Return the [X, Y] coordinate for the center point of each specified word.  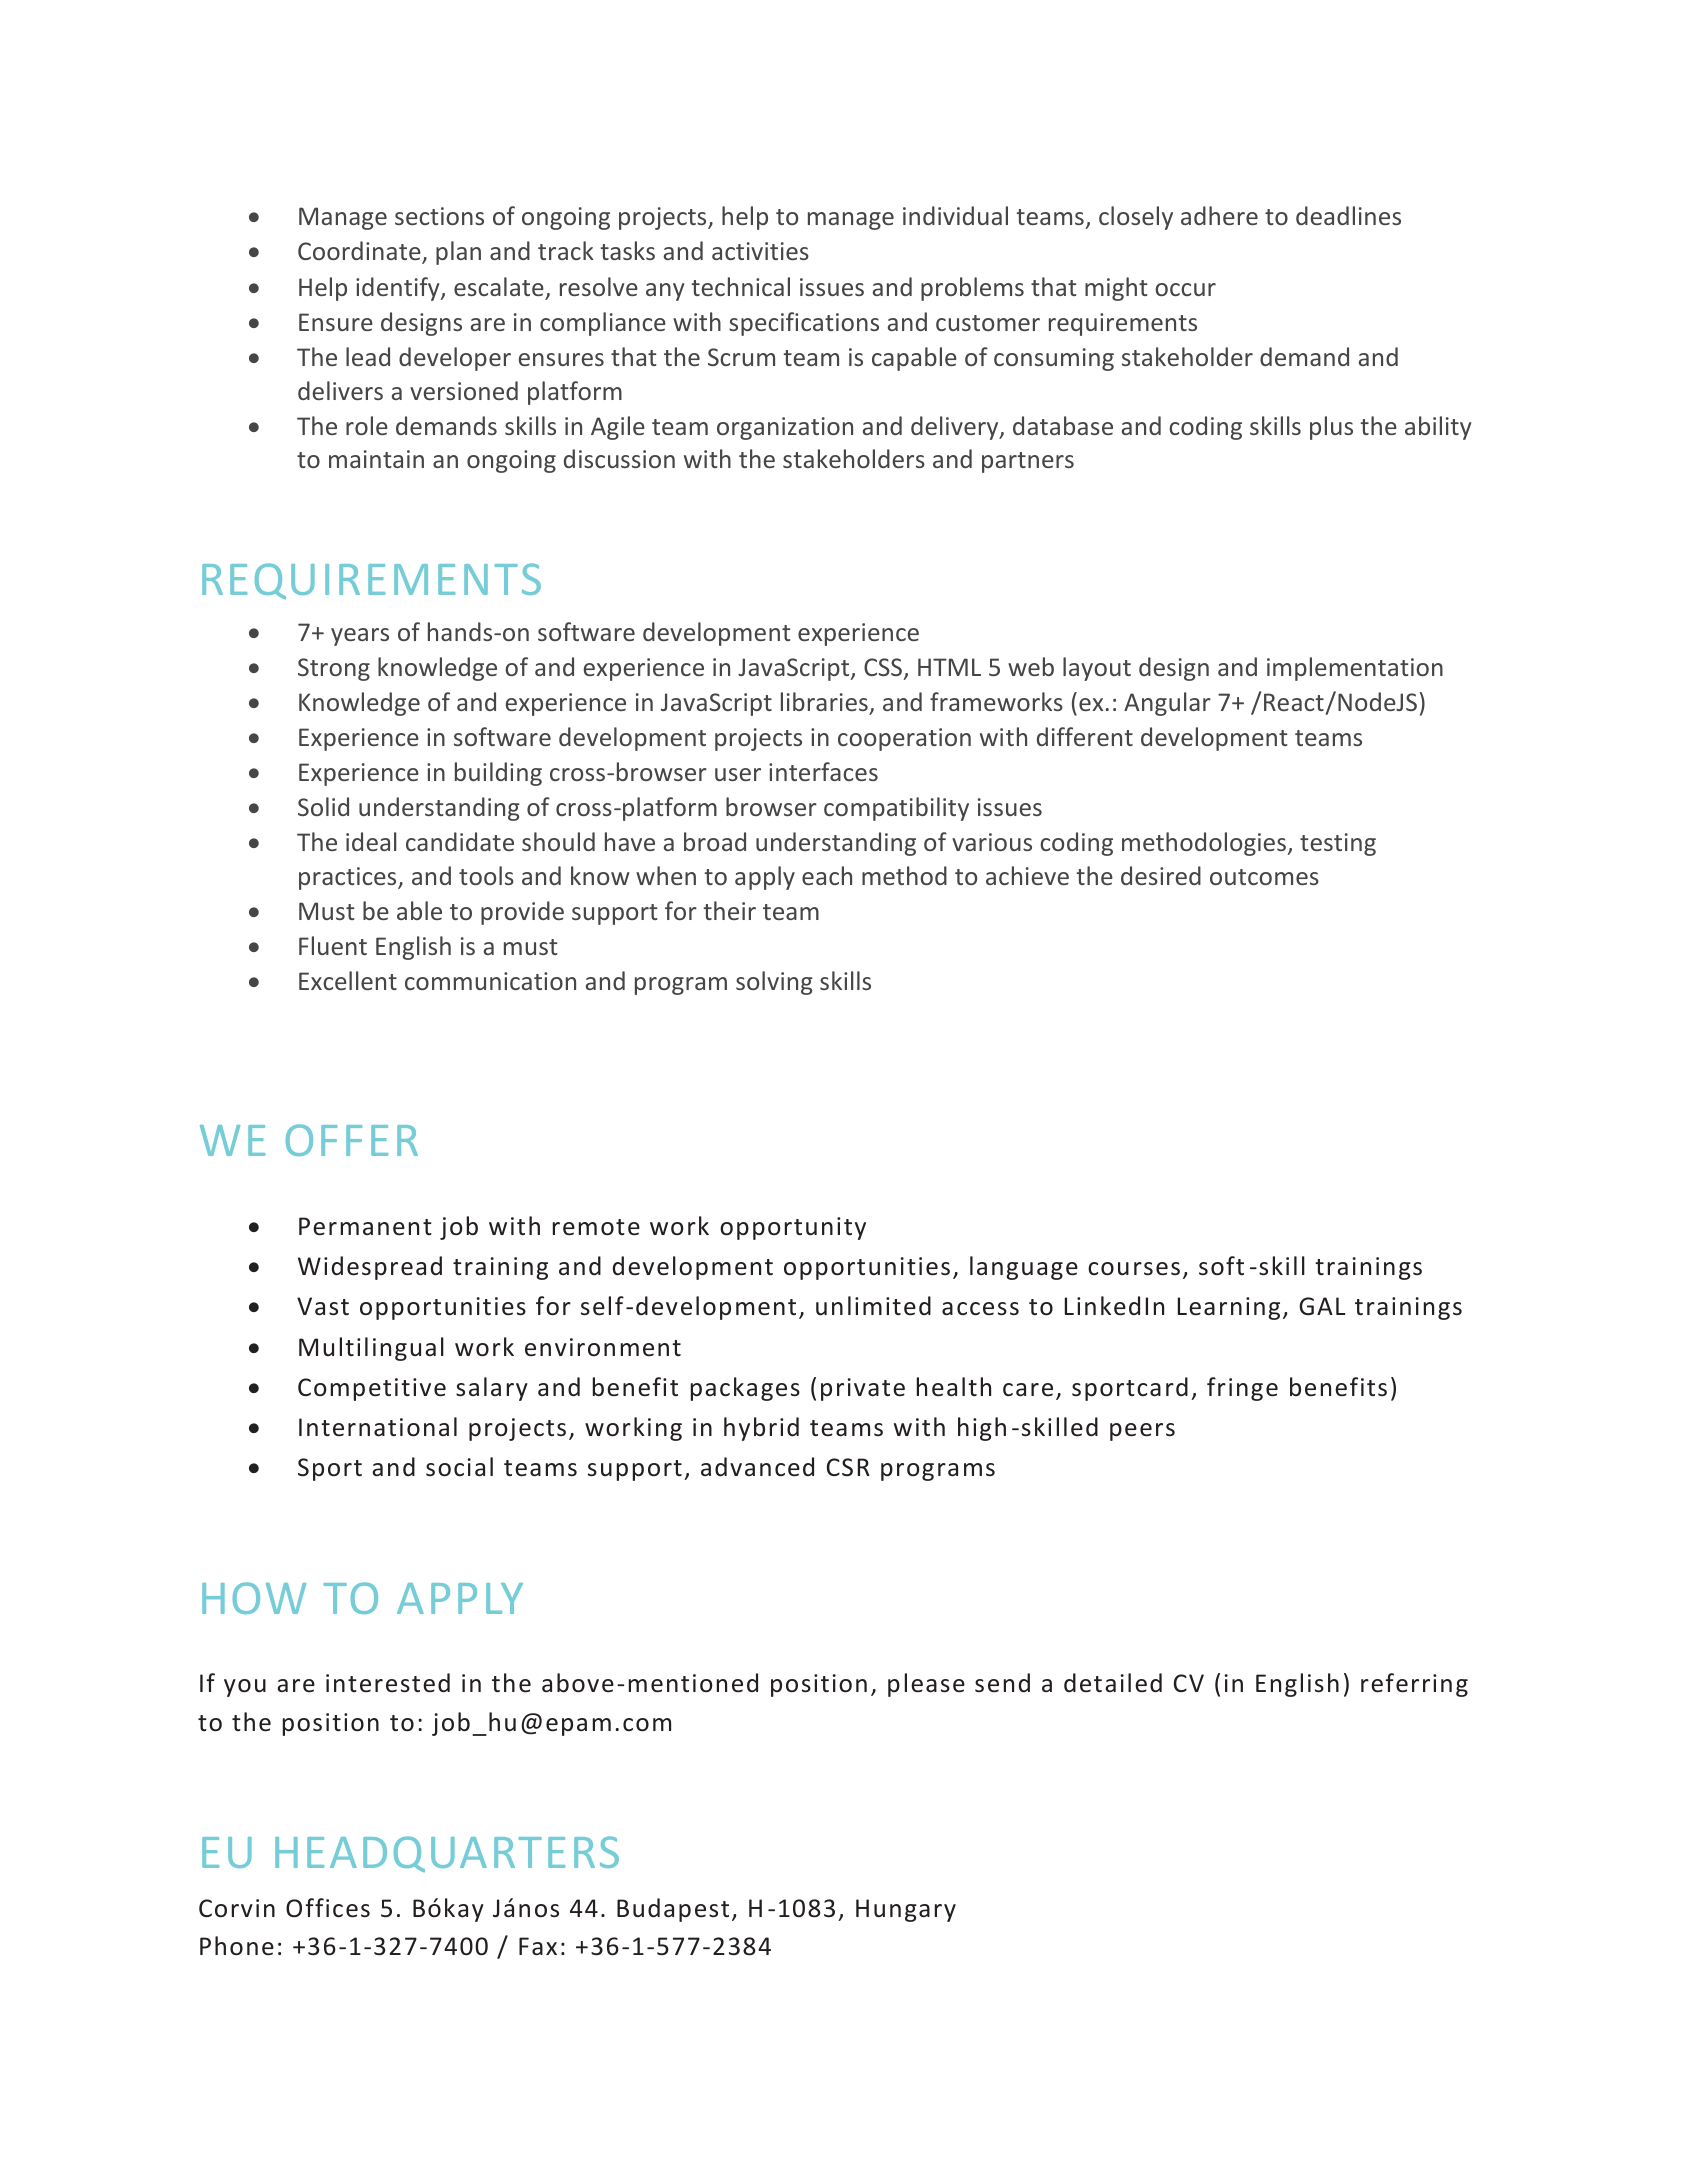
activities [760, 251]
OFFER [352, 1140]
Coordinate [360, 252]
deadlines [1348, 215]
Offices [328, 1908]
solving [774, 983]
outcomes [1264, 877]
